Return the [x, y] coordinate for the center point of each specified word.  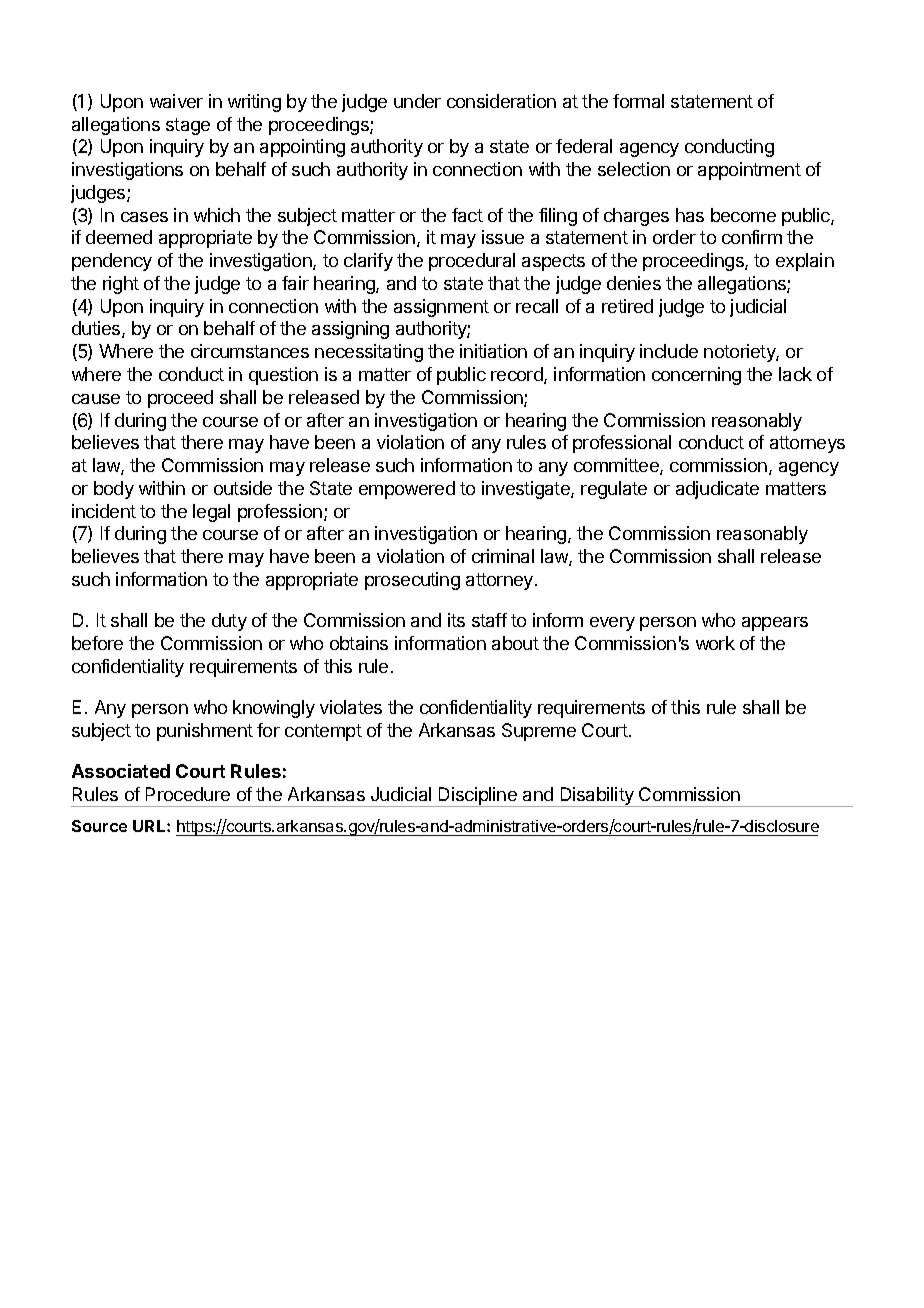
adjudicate [717, 490]
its [456, 620]
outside [243, 488]
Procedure [188, 794]
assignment [441, 308]
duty [229, 622]
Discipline [478, 797]
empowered [407, 490]
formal [638, 101]
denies [634, 283]
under [417, 101]
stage [188, 126]
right [121, 285]
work [715, 643]
